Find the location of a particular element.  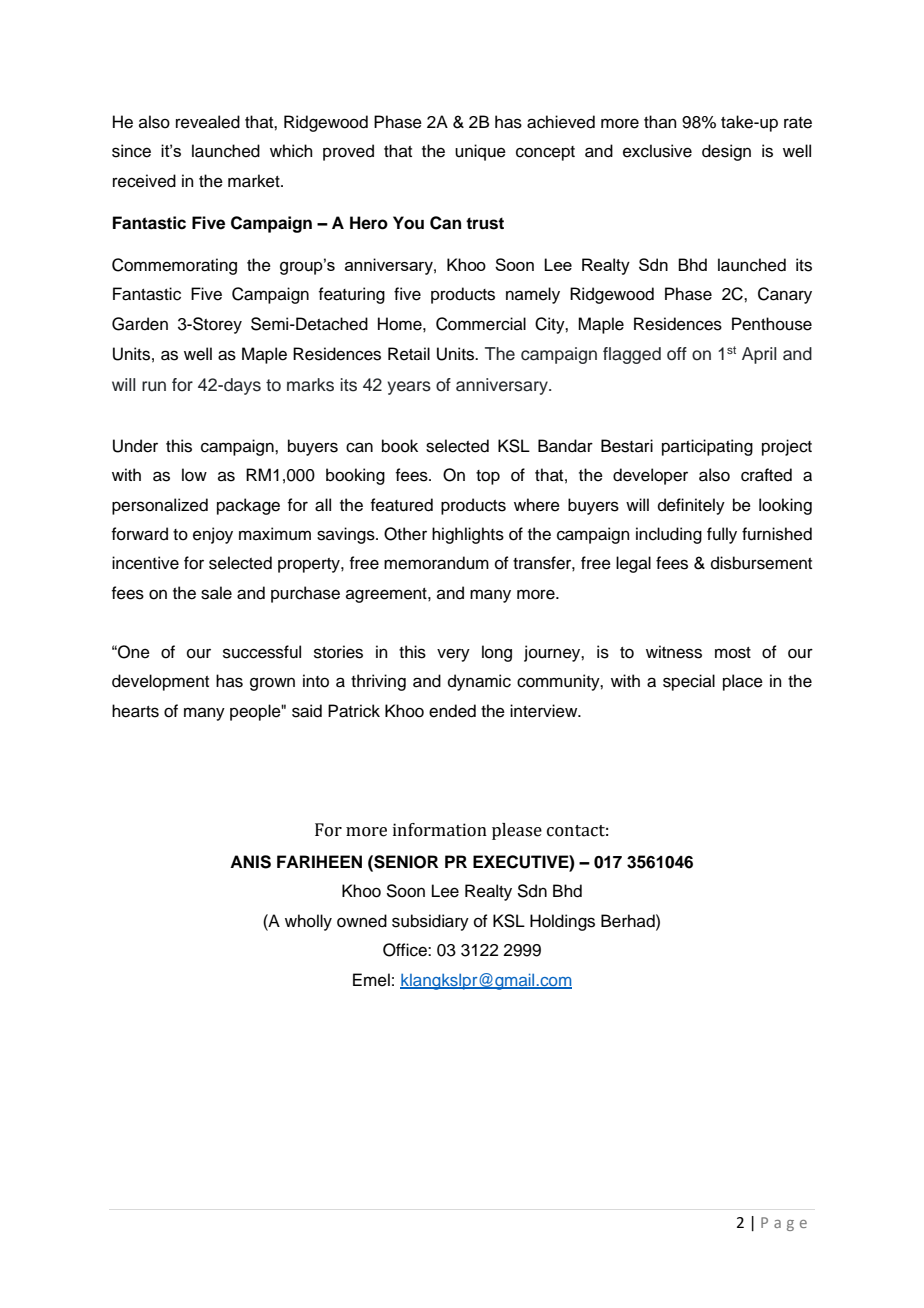

subsidiary is located at coordinates (430, 922).
